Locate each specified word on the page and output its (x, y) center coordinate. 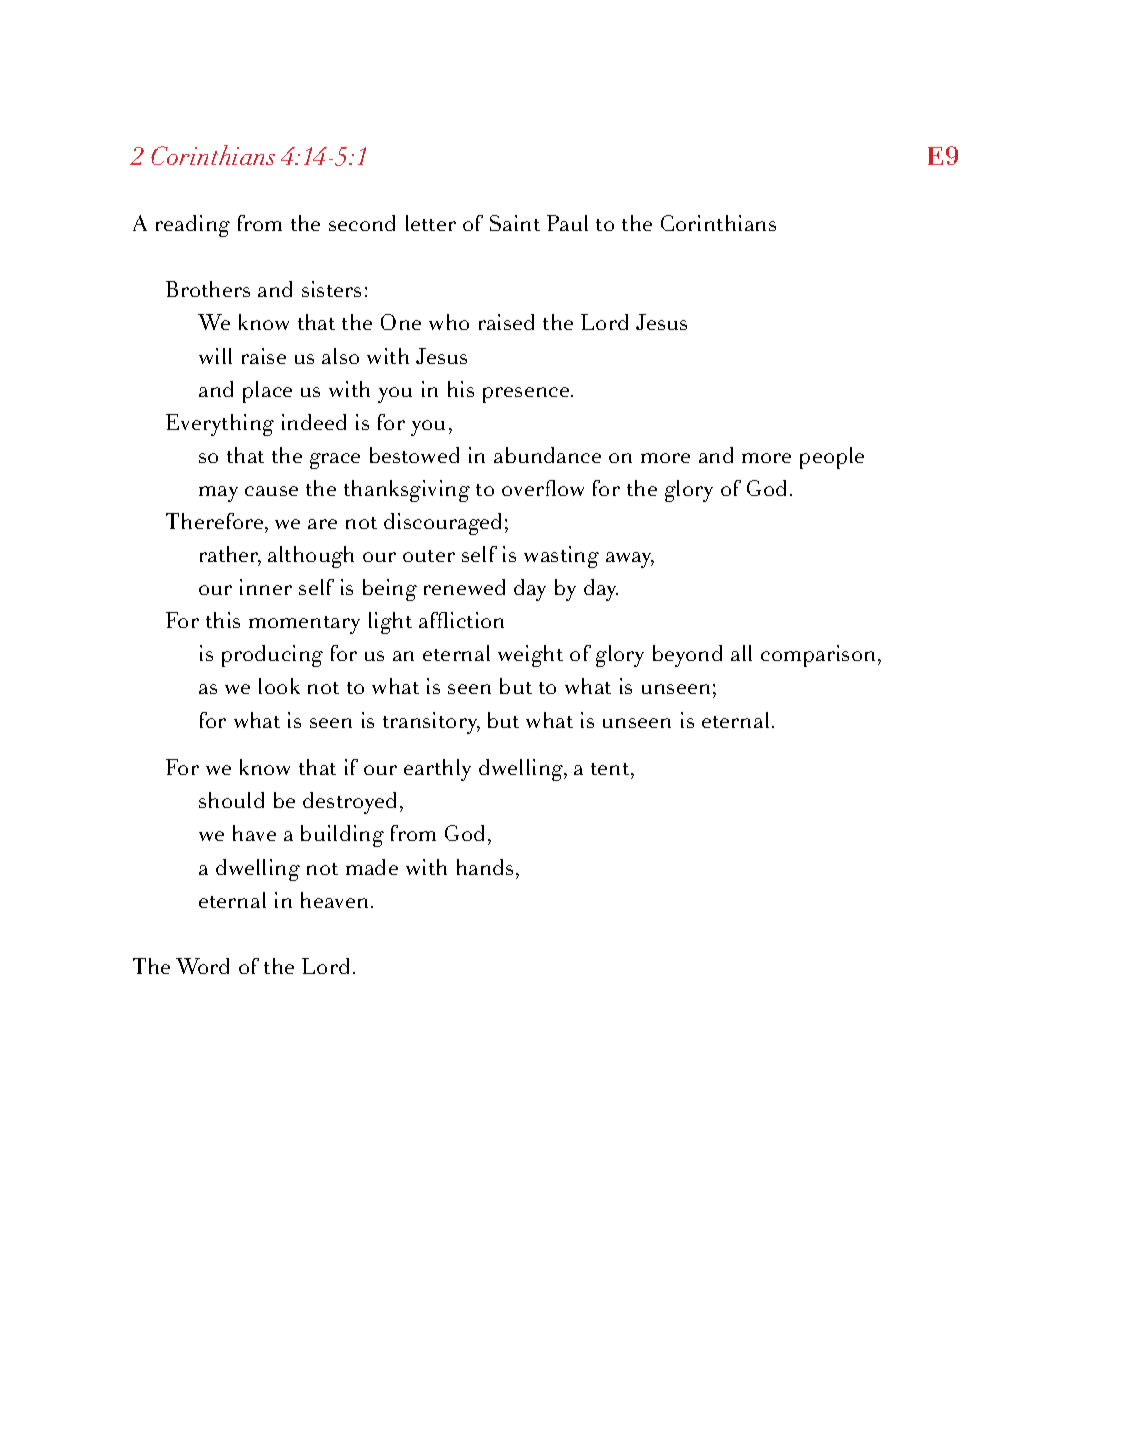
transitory (431, 723)
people (832, 458)
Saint (515, 223)
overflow (543, 488)
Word (202, 966)
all (741, 653)
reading (193, 226)
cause (271, 491)
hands (485, 867)
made (372, 867)
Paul (567, 223)
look (279, 686)
